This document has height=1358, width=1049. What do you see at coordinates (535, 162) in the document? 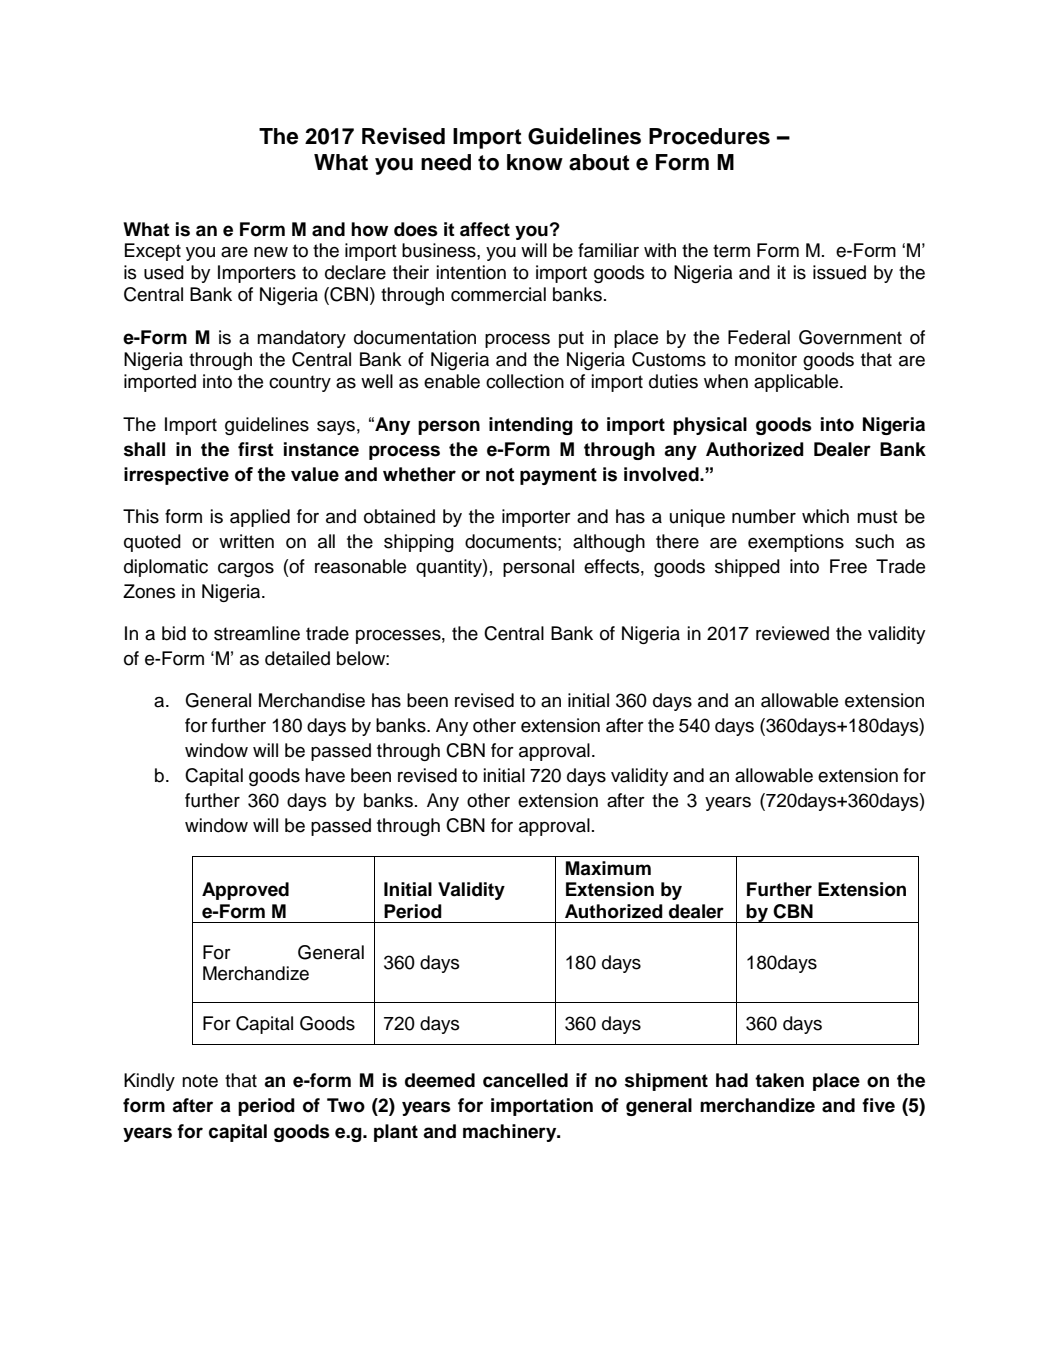
I see `know` at bounding box center [535, 162].
